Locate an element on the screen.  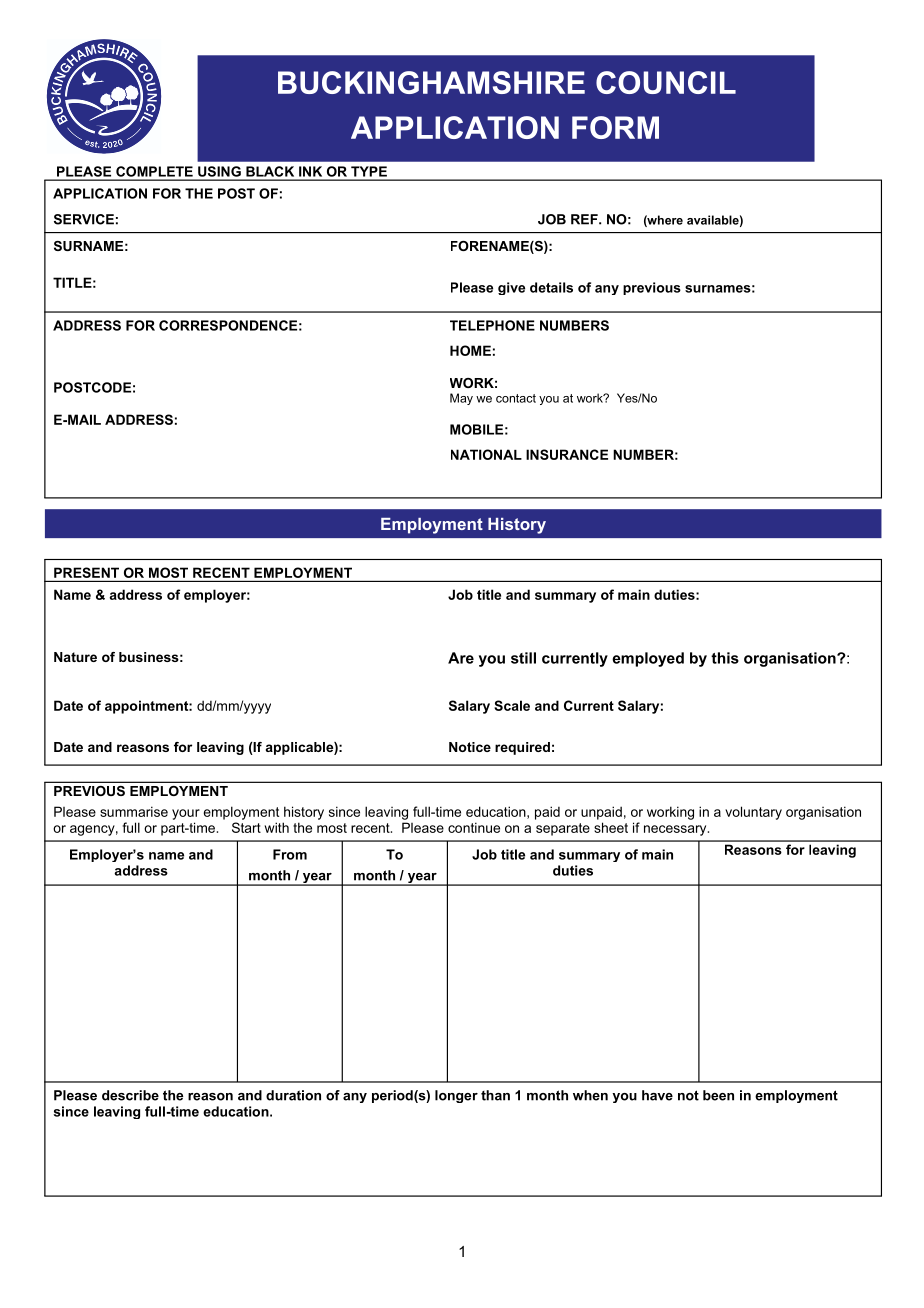
employed is located at coordinates (648, 659).
